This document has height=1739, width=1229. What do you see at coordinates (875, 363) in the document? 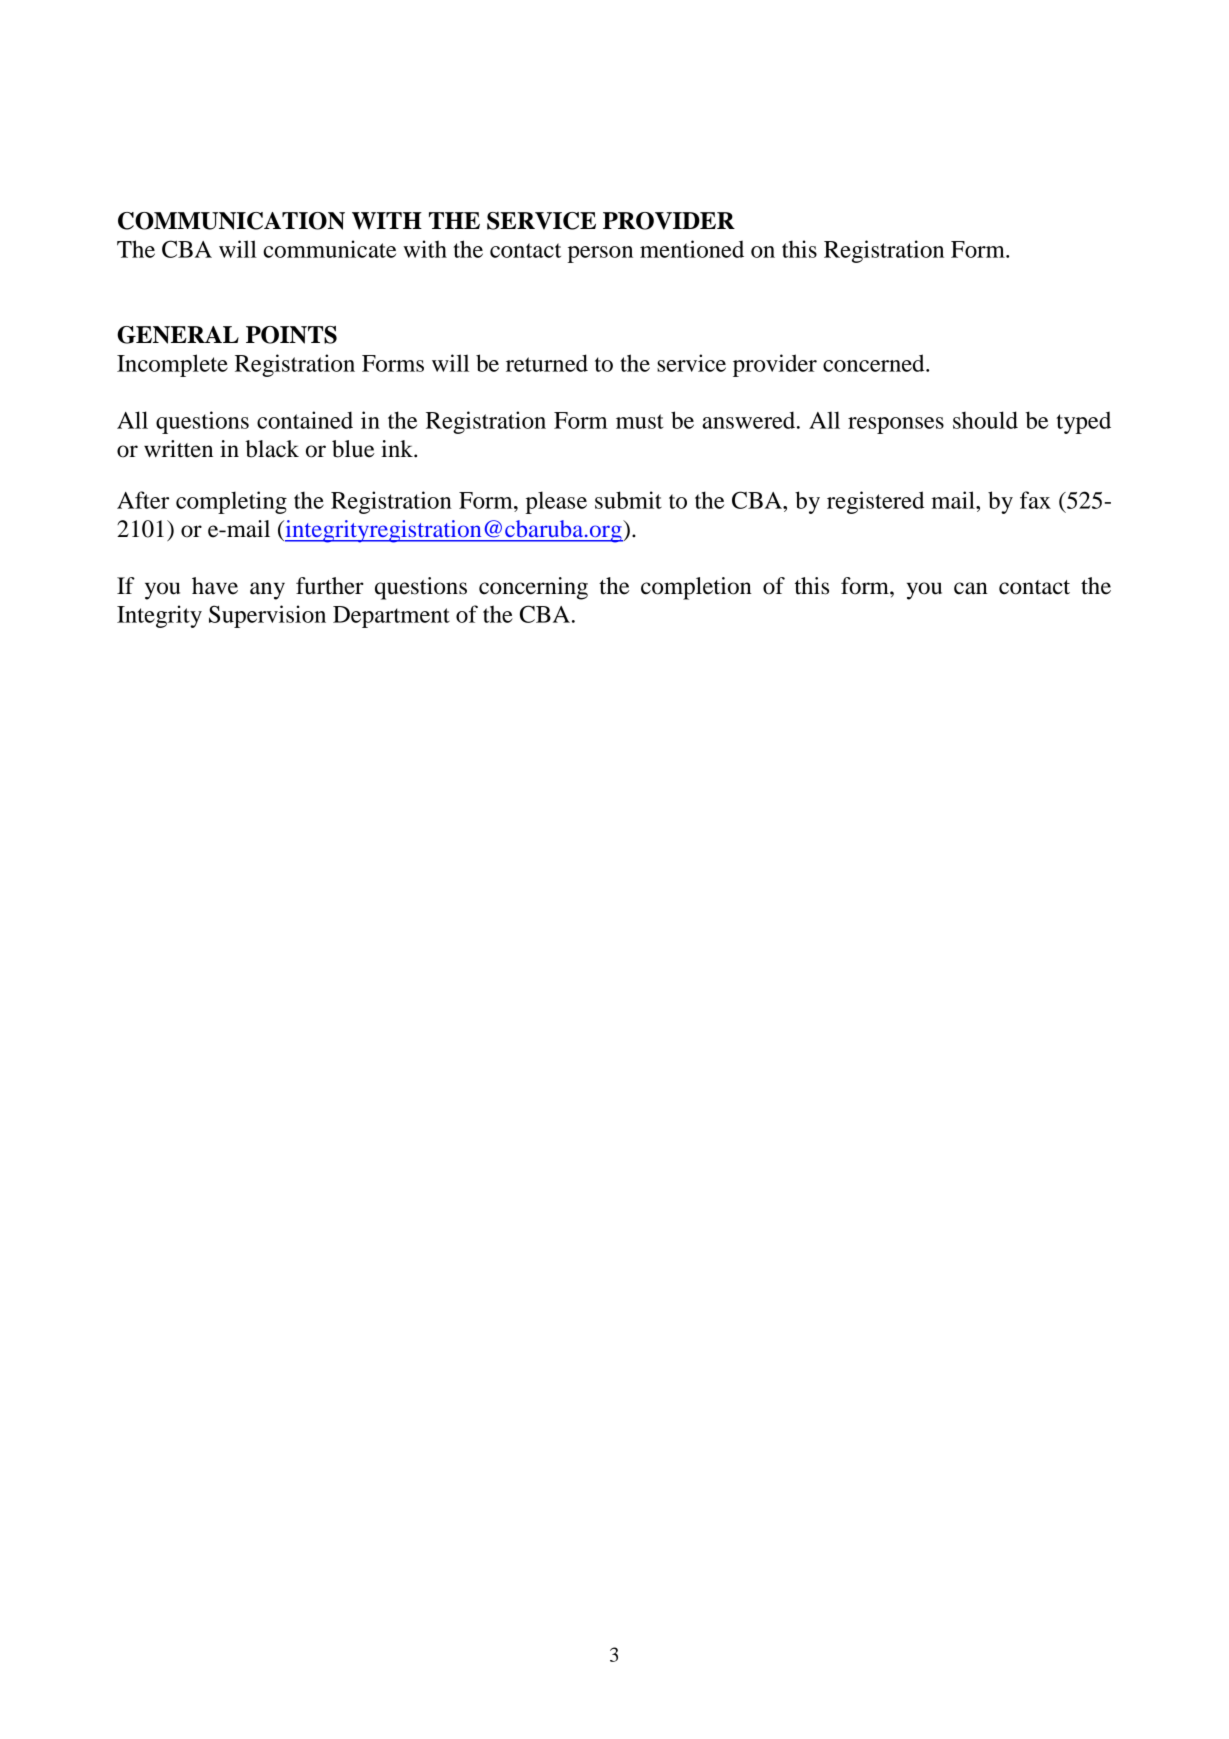
I see `concerned` at bounding box center [875, 363].
